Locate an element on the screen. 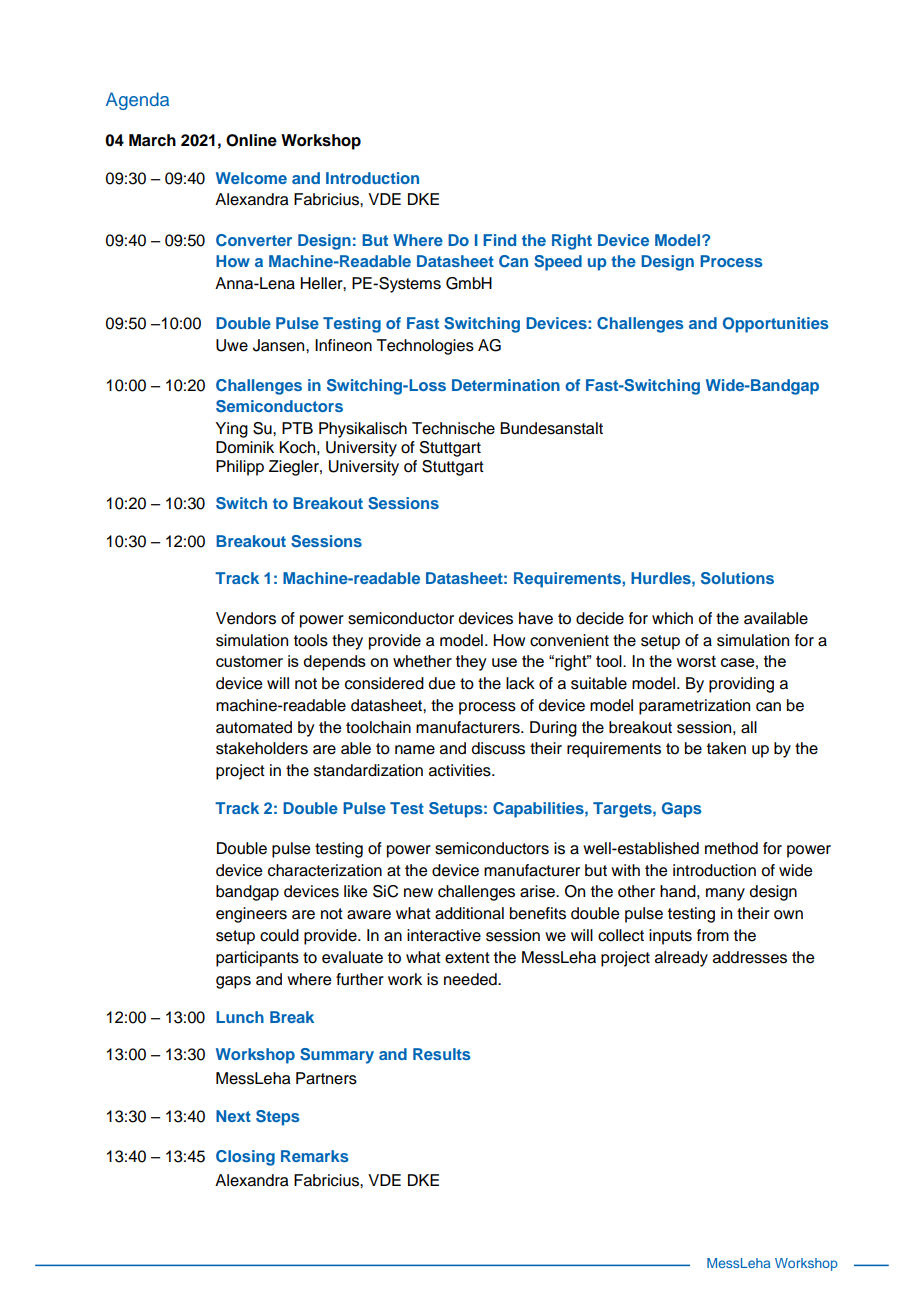 The height and width of the screenshot is (1308, 924). Determination is located at coordinates (506, 385).
